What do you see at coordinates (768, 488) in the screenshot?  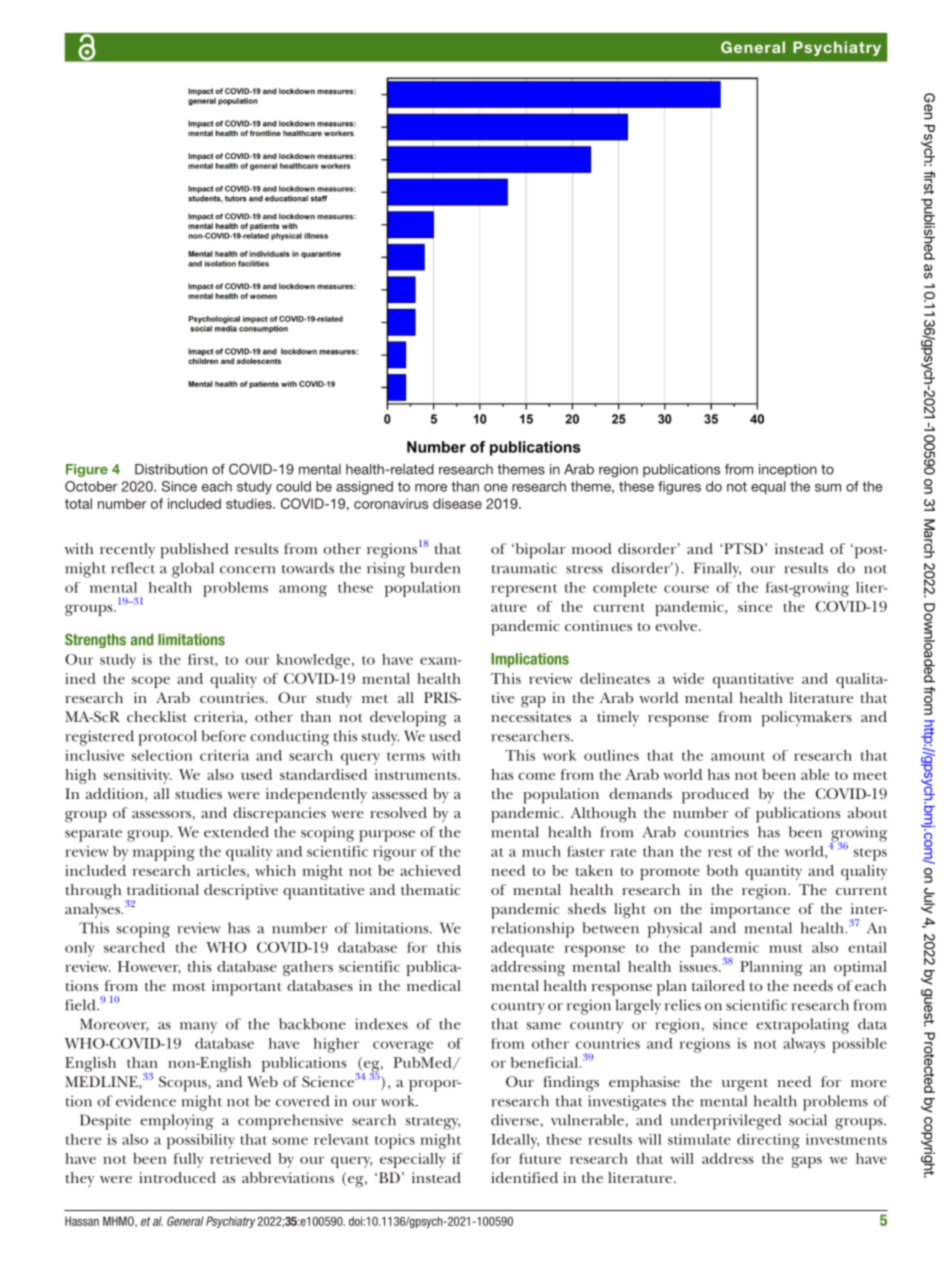 I see `equal` at bounding box center [768, 488].
